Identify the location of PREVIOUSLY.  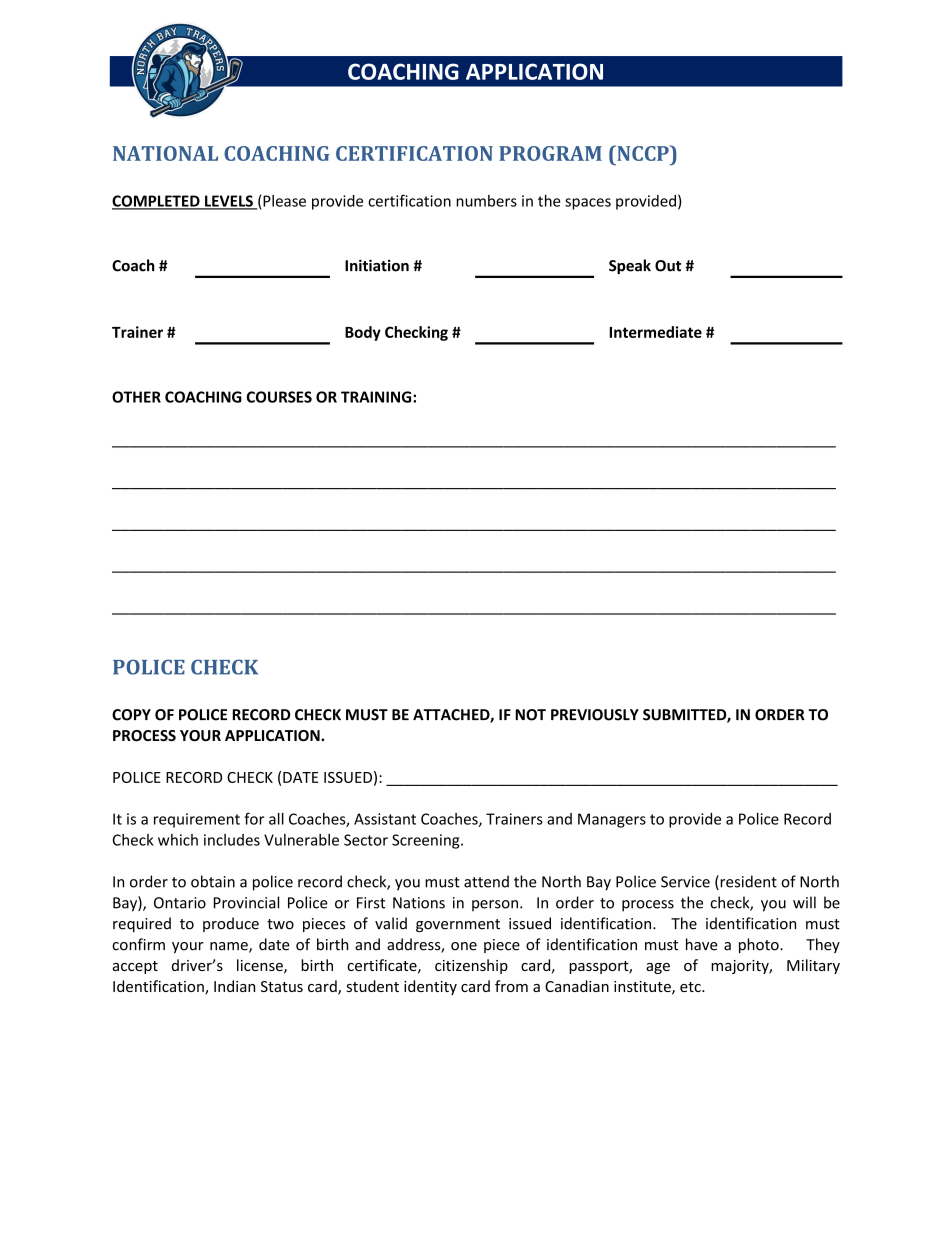
(595, 715).
